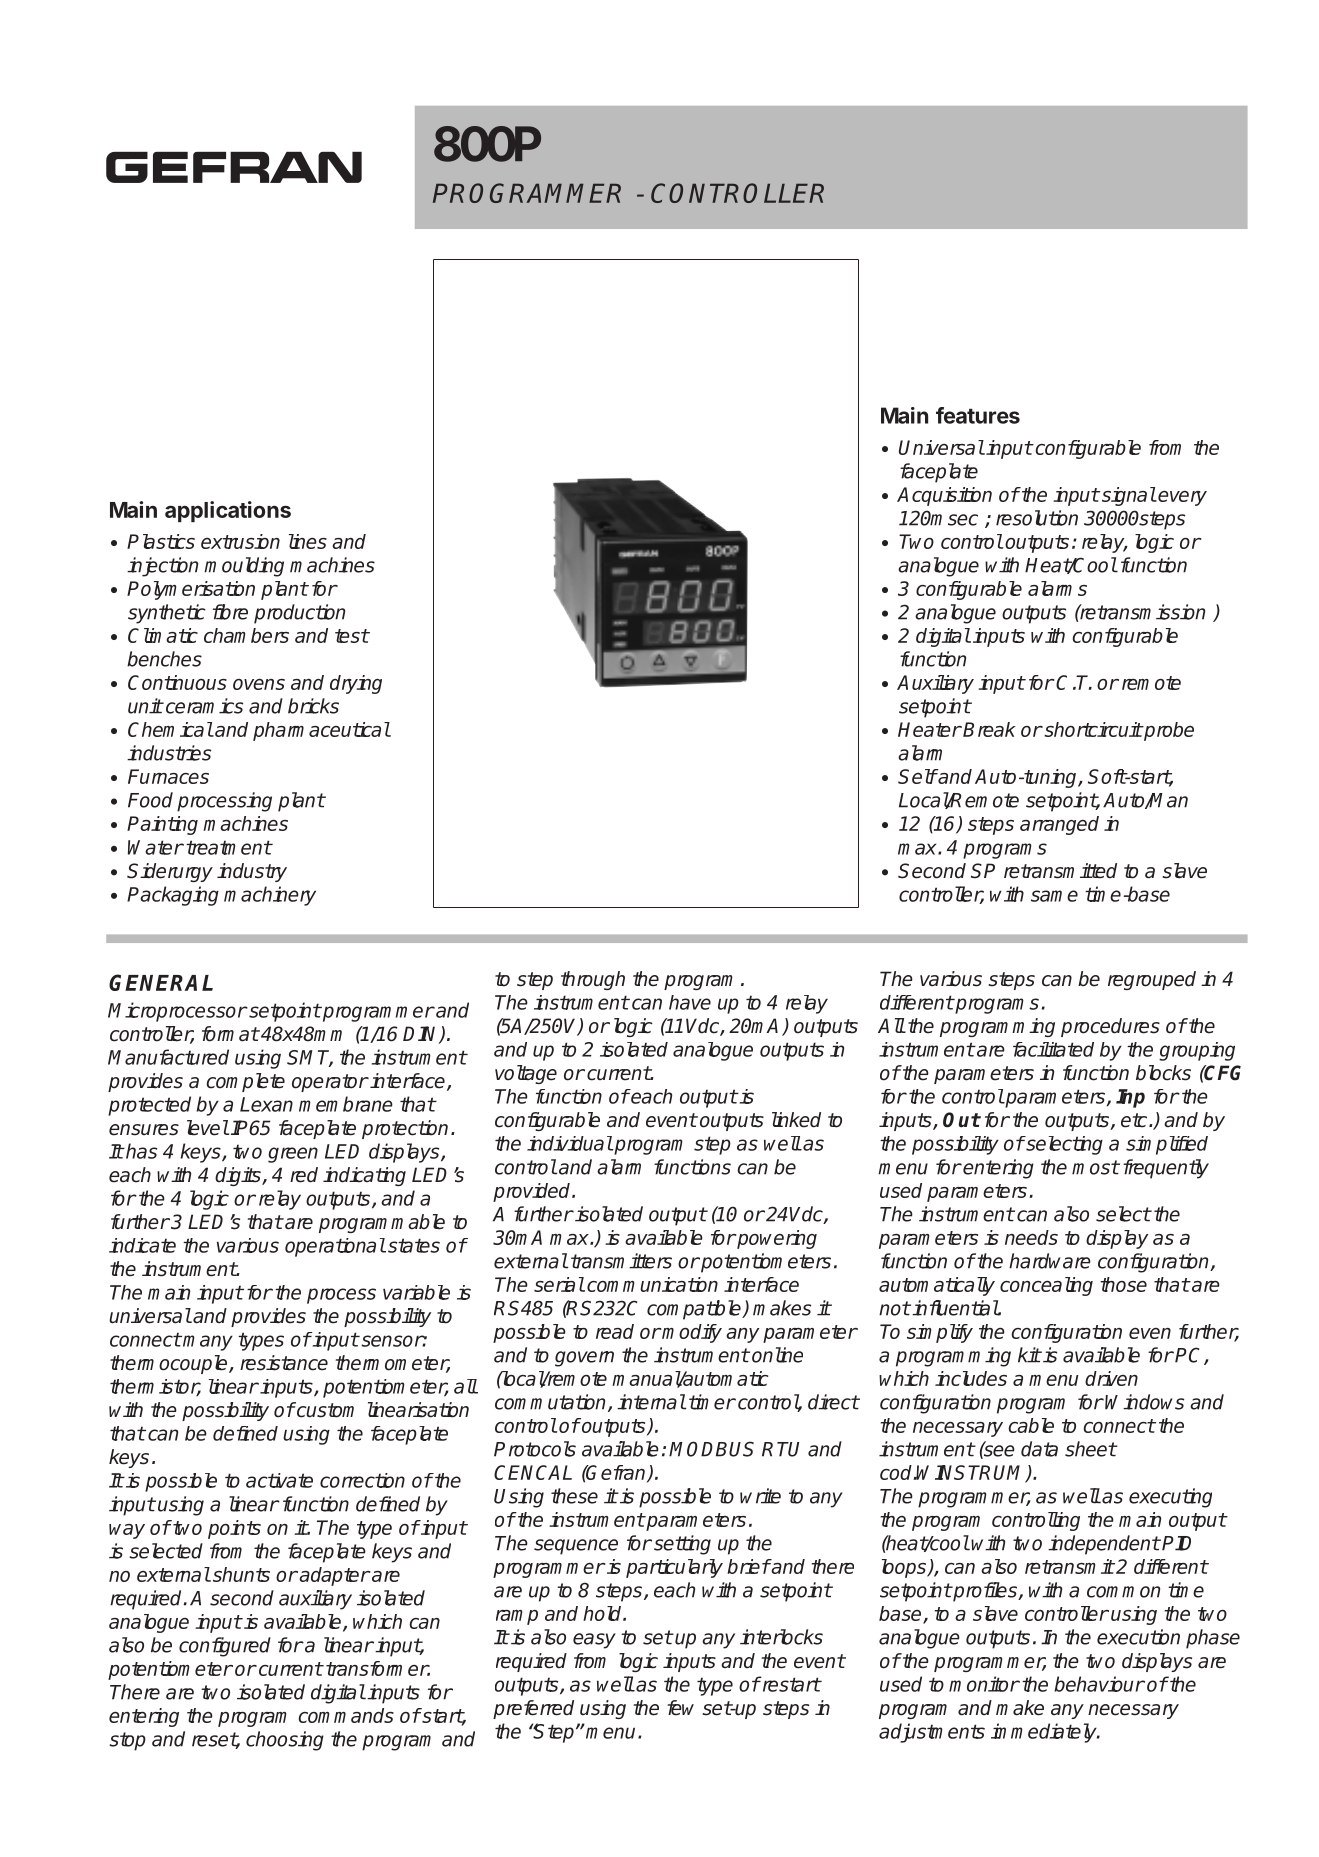 This screenshot has width=1319, height=1857. What do you see at coordinates (1053, 1049) in the screenshot?
I see `facilitated` at bounding box center [1053, 1049].
